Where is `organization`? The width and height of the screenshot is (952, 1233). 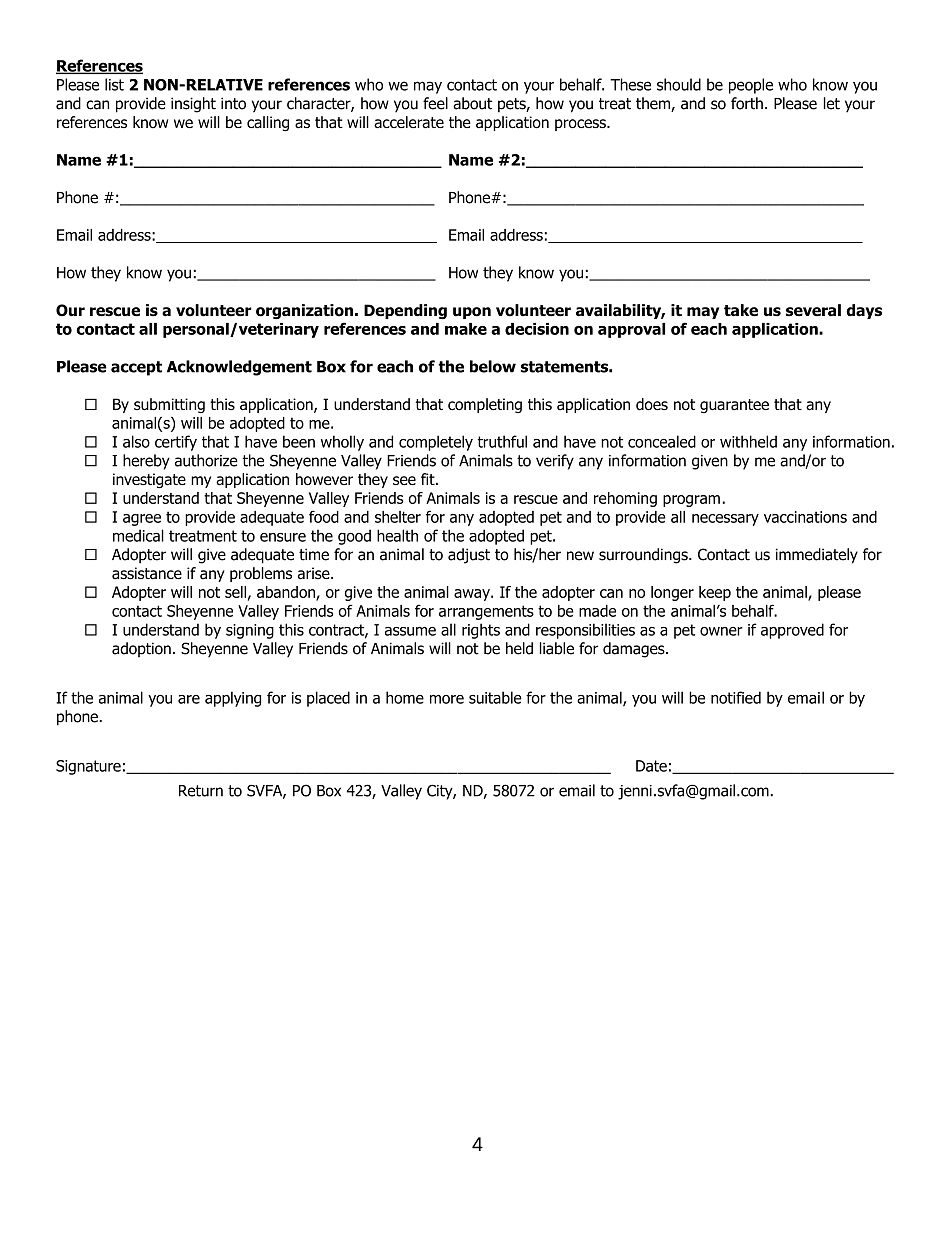 organization is located at coordinates (304, 311).
